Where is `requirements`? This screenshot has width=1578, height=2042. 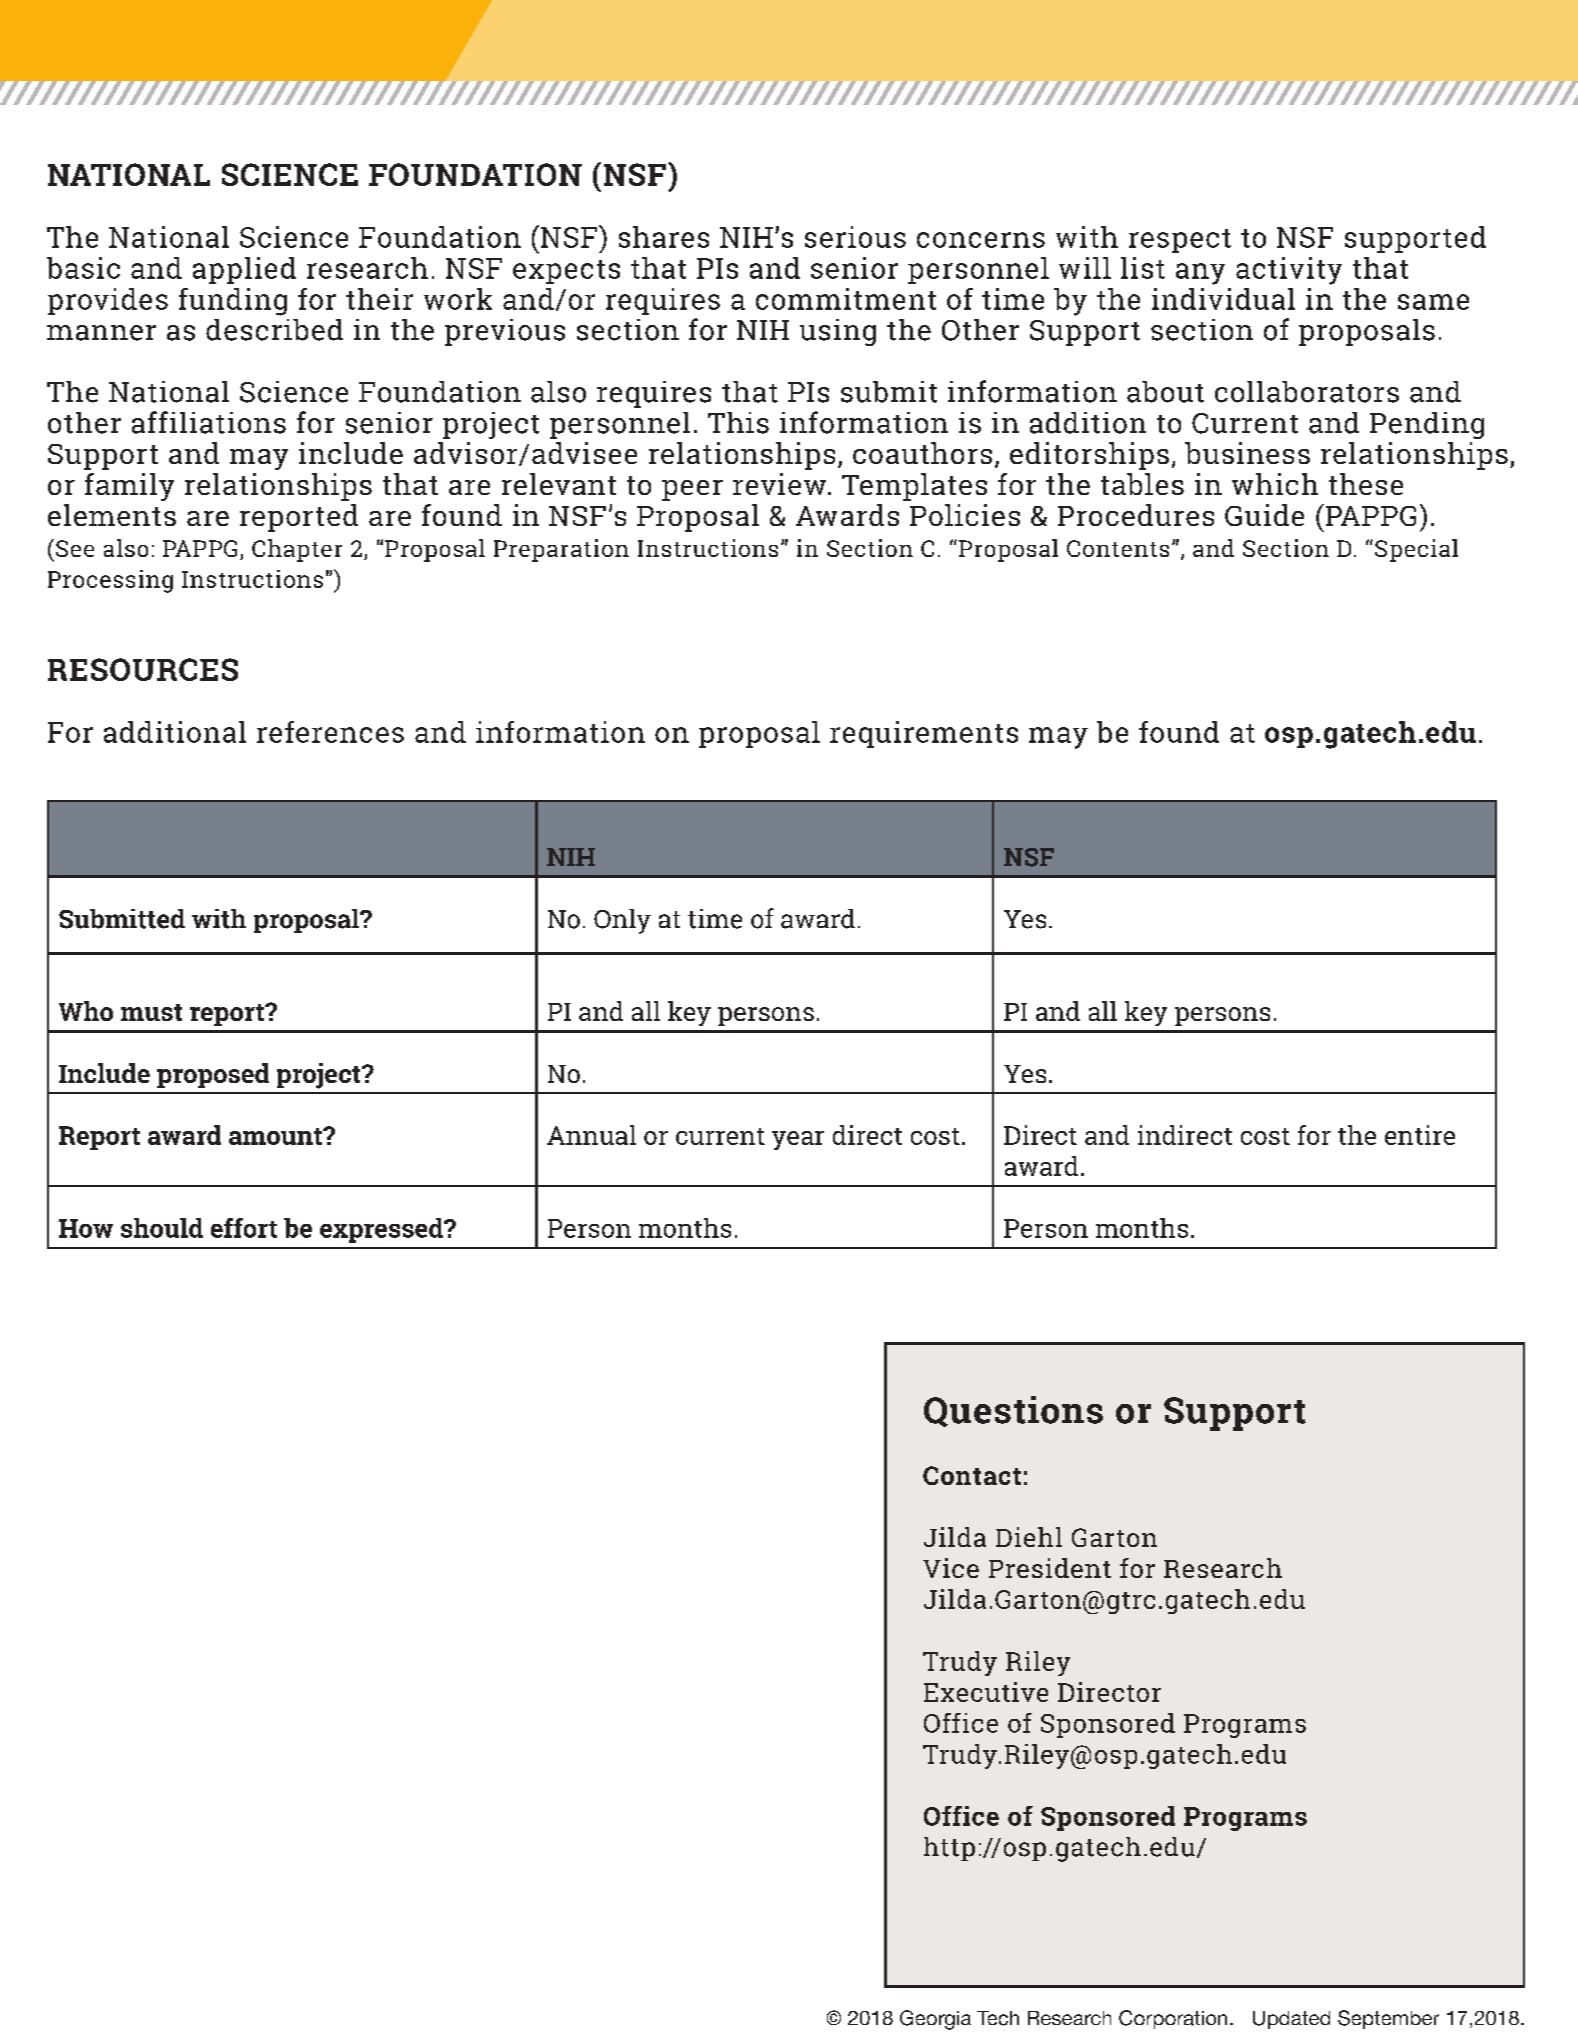 requirements is located at coordinates (924, 734).
